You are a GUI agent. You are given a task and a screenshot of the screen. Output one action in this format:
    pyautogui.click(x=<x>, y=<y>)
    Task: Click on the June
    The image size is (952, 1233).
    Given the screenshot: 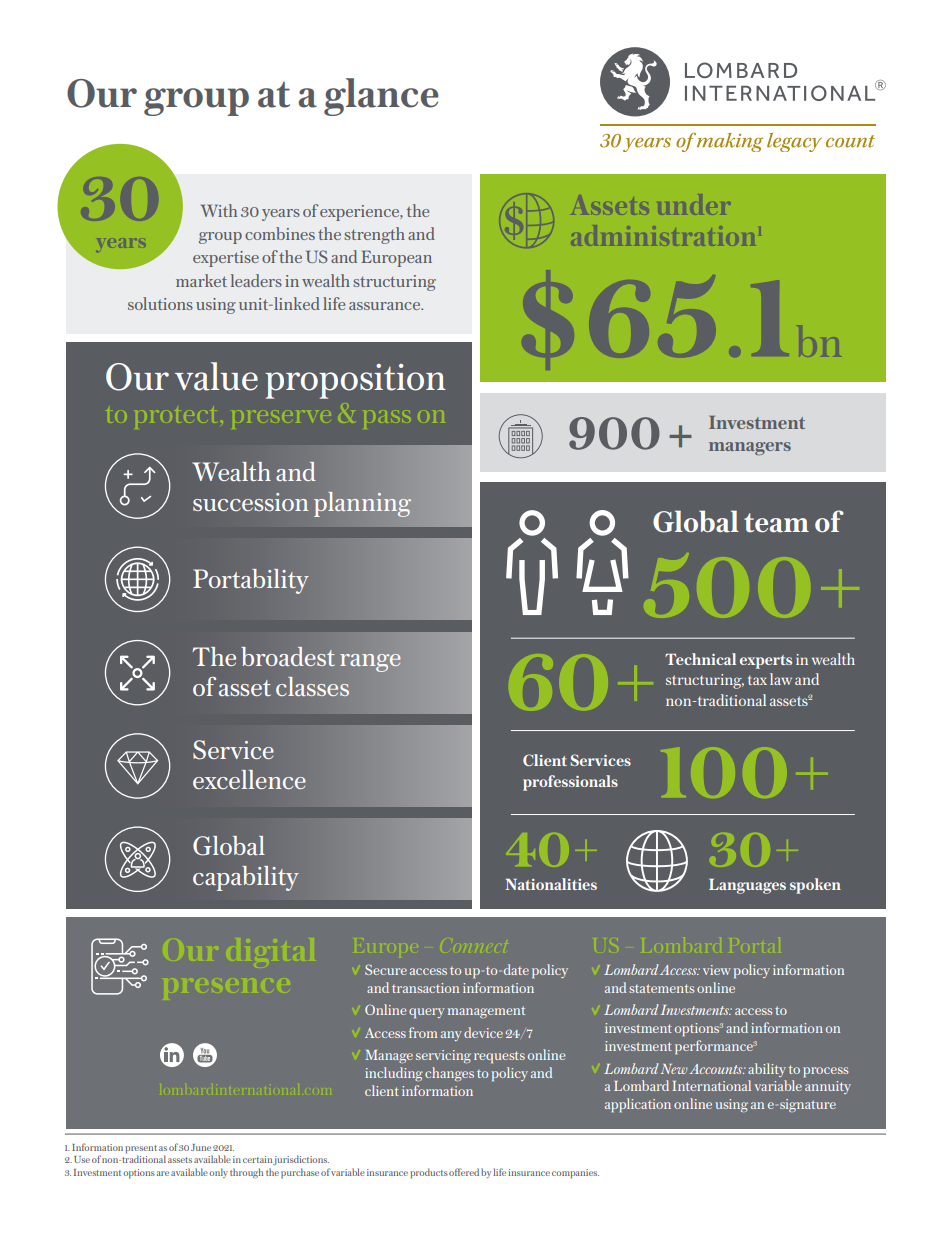 What is the action you would take?
    pyautogui.click(x=201, y=1147)
